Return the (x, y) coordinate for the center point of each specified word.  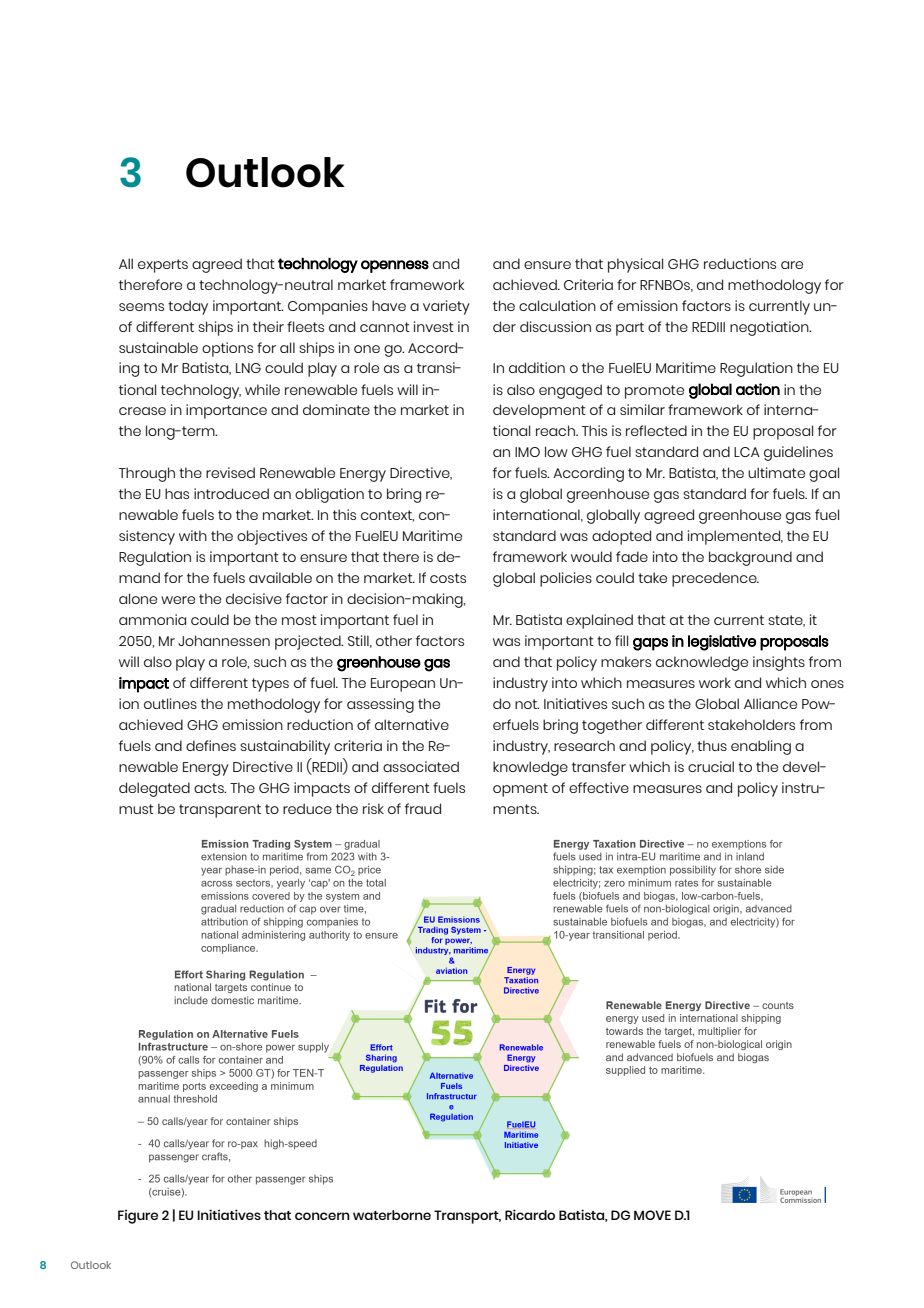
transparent (220, 811)
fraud (423, 808)
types (270, 685)
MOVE (652, 1215)
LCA (747, 452)
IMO (527, 452)
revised (230, 472)
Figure (138, 1217)
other (394, 640)
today (188, 307)
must (136, 809)
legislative (722, 643)
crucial (711, 766)
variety (446, 307)
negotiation (770, 328)
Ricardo (530, 1214)
